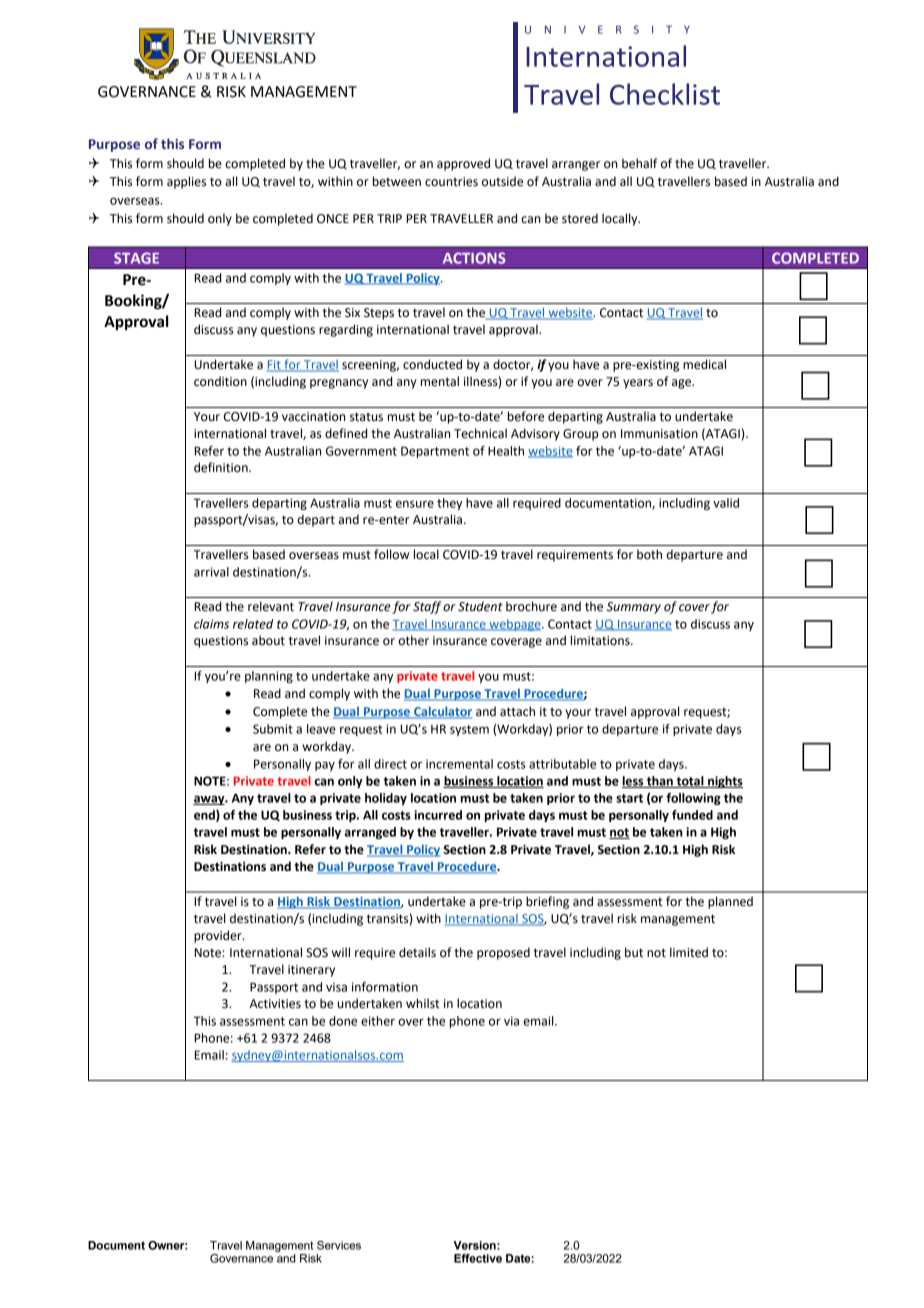  I want to click on applies, so click(186, 182).
